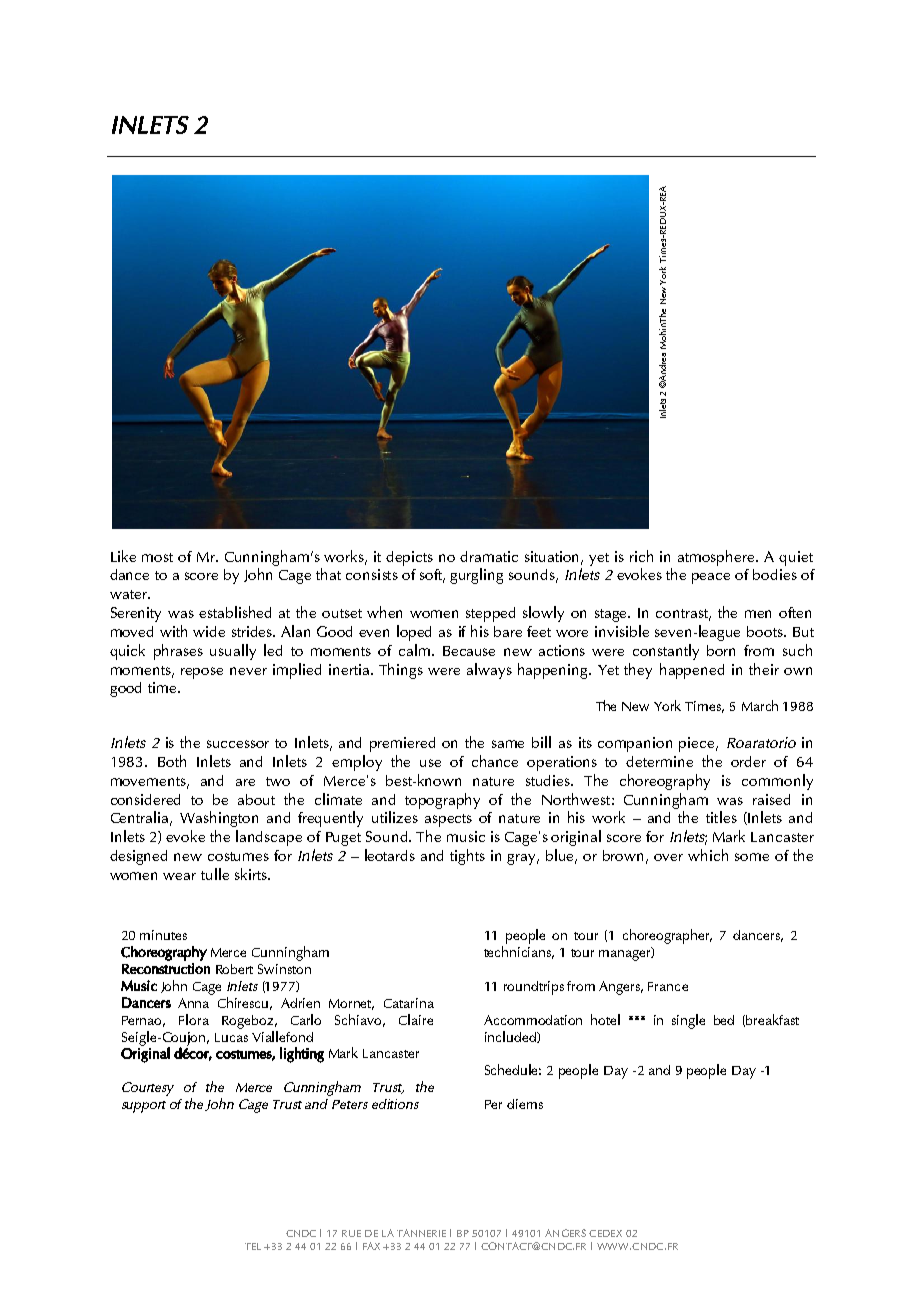 This page has width=924, height=1308. What do you see at coordinates (157, 557) in the page?
I see `most` at bounding box center [157, 557].
